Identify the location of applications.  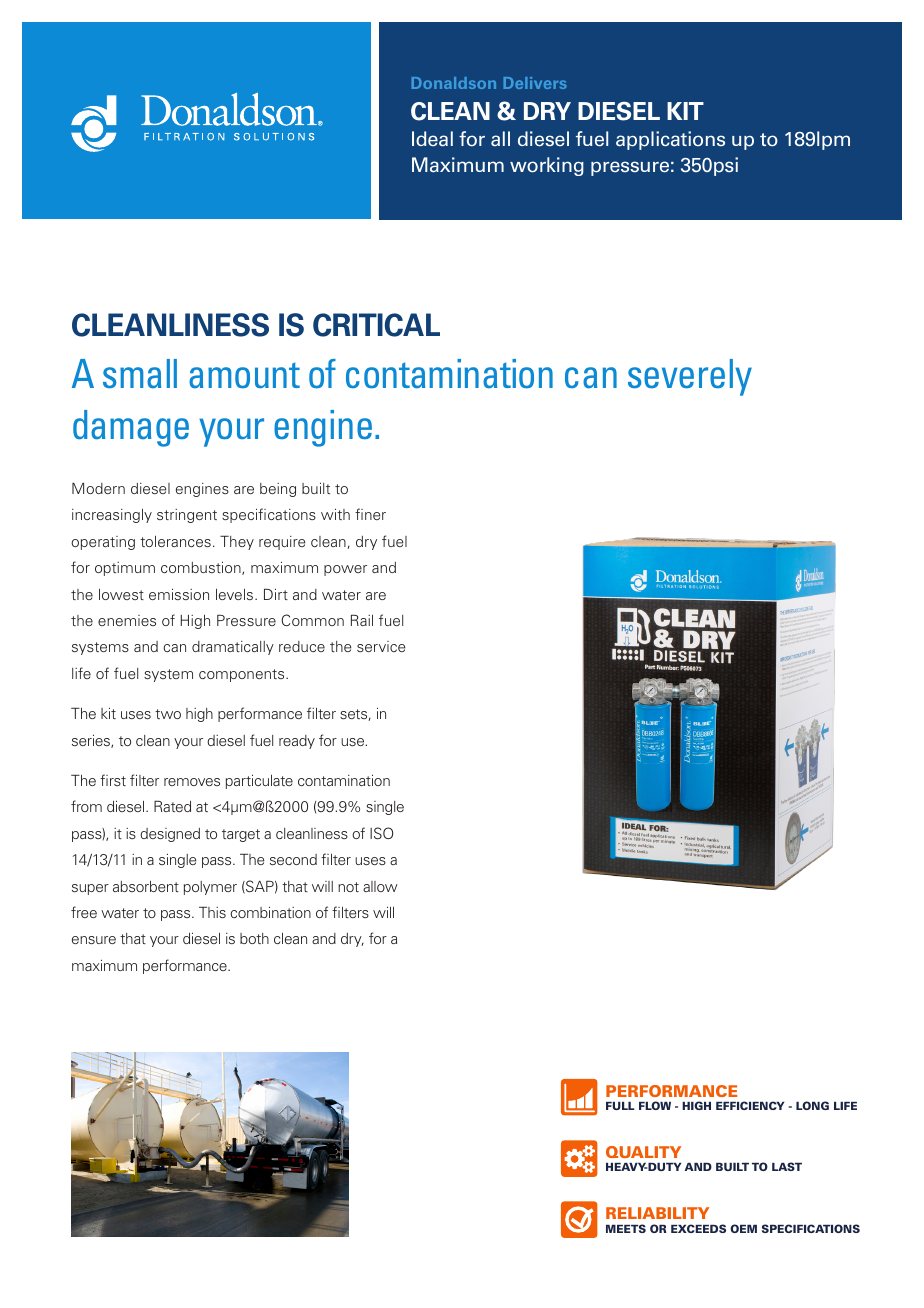
(670, 140).
